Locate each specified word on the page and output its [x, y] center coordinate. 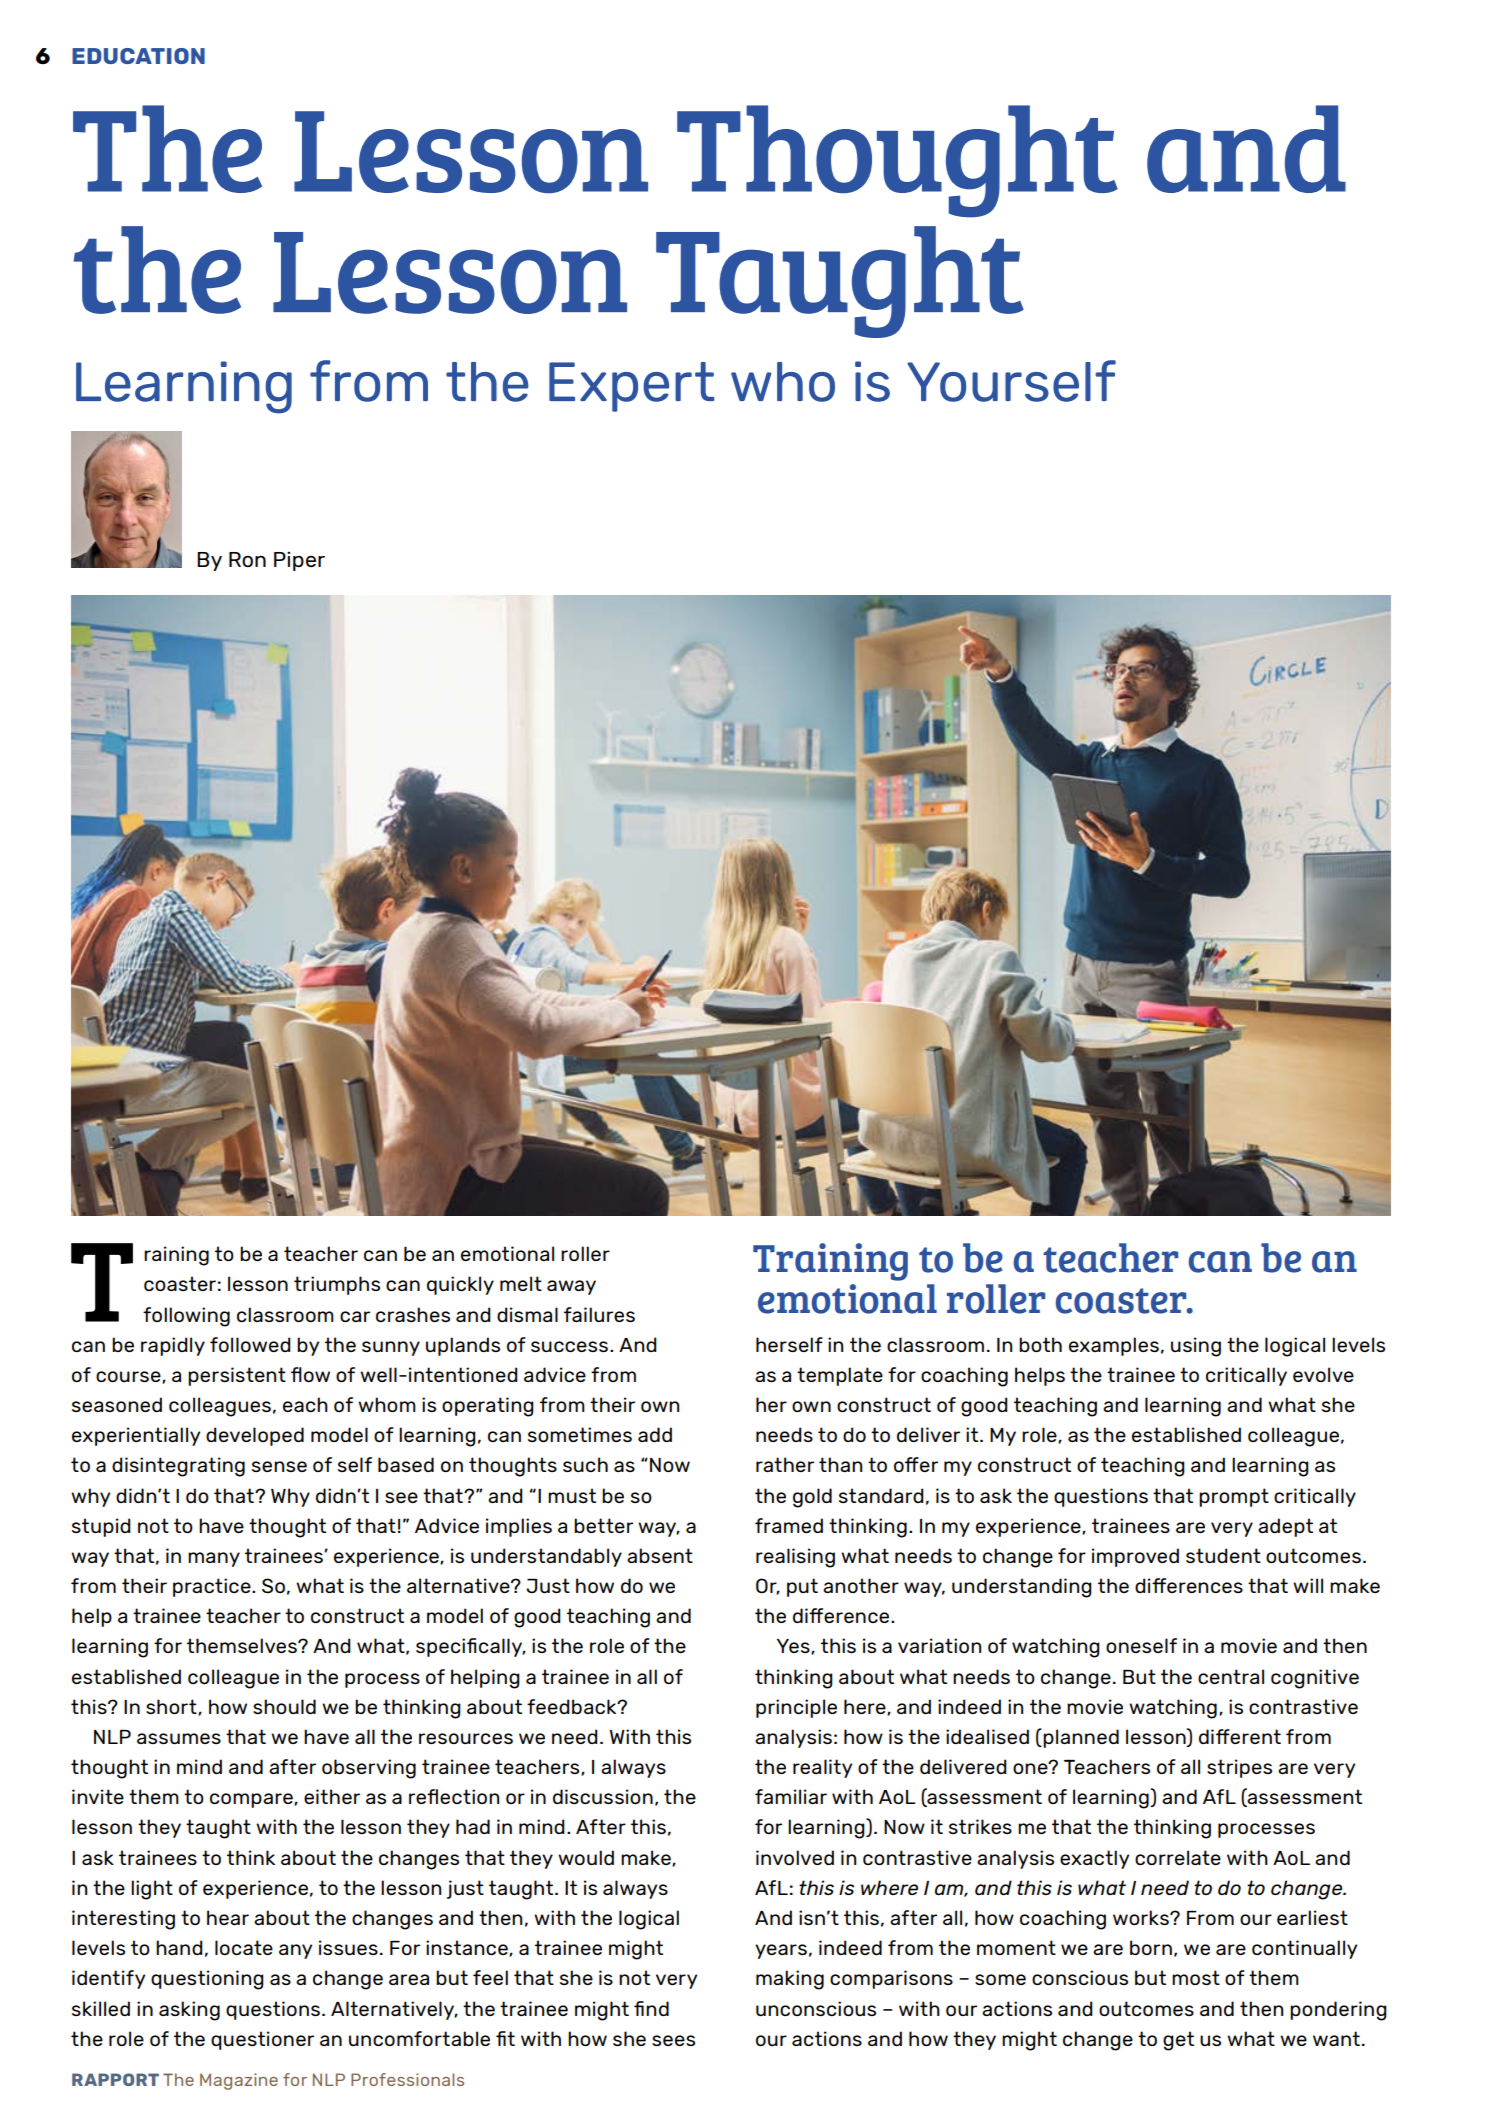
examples [1114, 1346]
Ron [247, 559]
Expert [631, 387]
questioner [262, 2040]
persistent [237, 1376]
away [571, 1287]
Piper [299, 561]
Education [138, 56]
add [655, 1434]
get [1178, 2041]
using [1196, 1347]
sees [673, 2040]
